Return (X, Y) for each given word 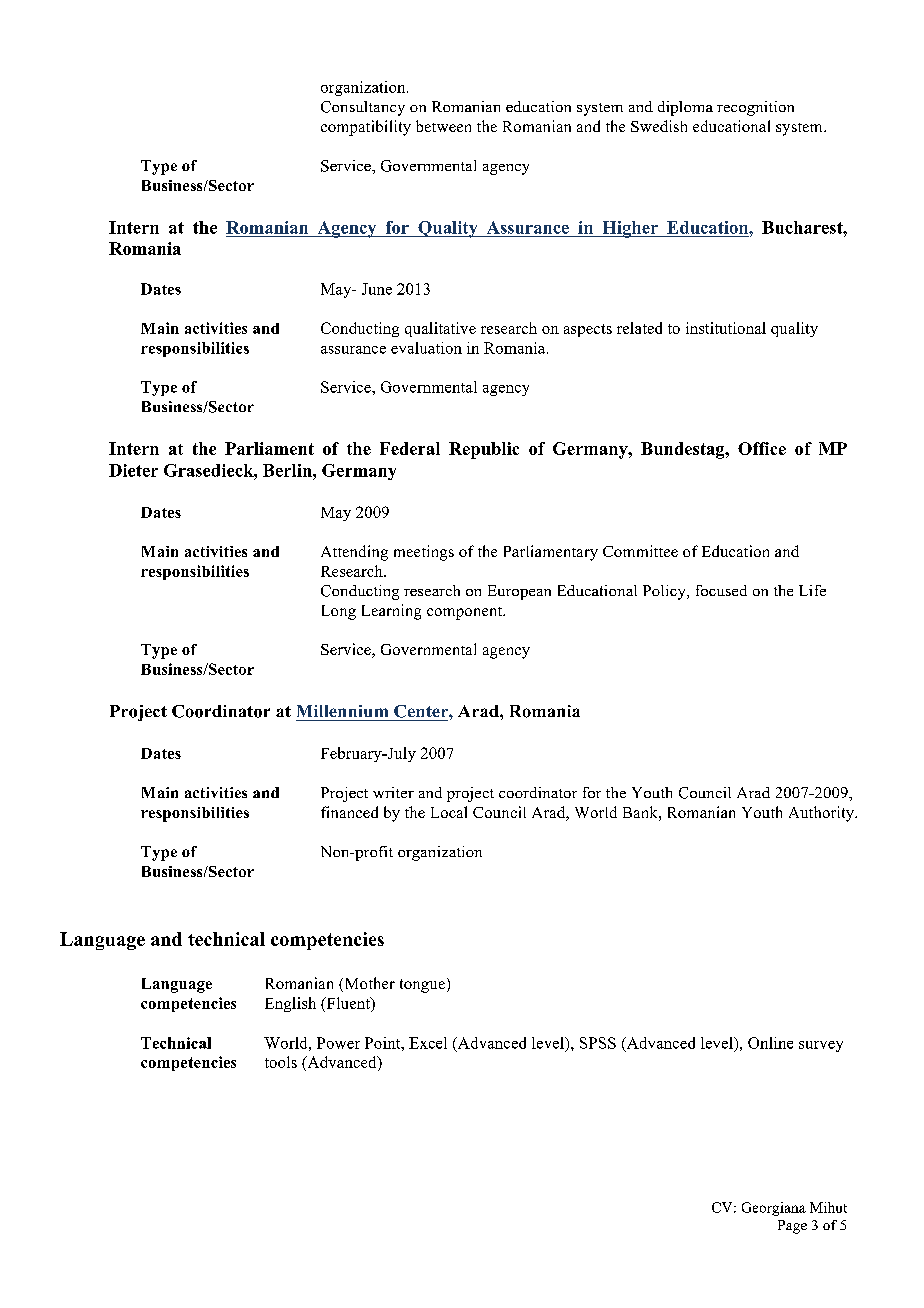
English (290, 1004)
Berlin (288, 470)
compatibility (366, 128)
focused (721, 590)
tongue (422, 986)
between (443, 126)
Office (762, 448)
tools (281, 1062)
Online (770, 1043)
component (466, 613)
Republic (484, 450)
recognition (755, 108)
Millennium (342, 711)
